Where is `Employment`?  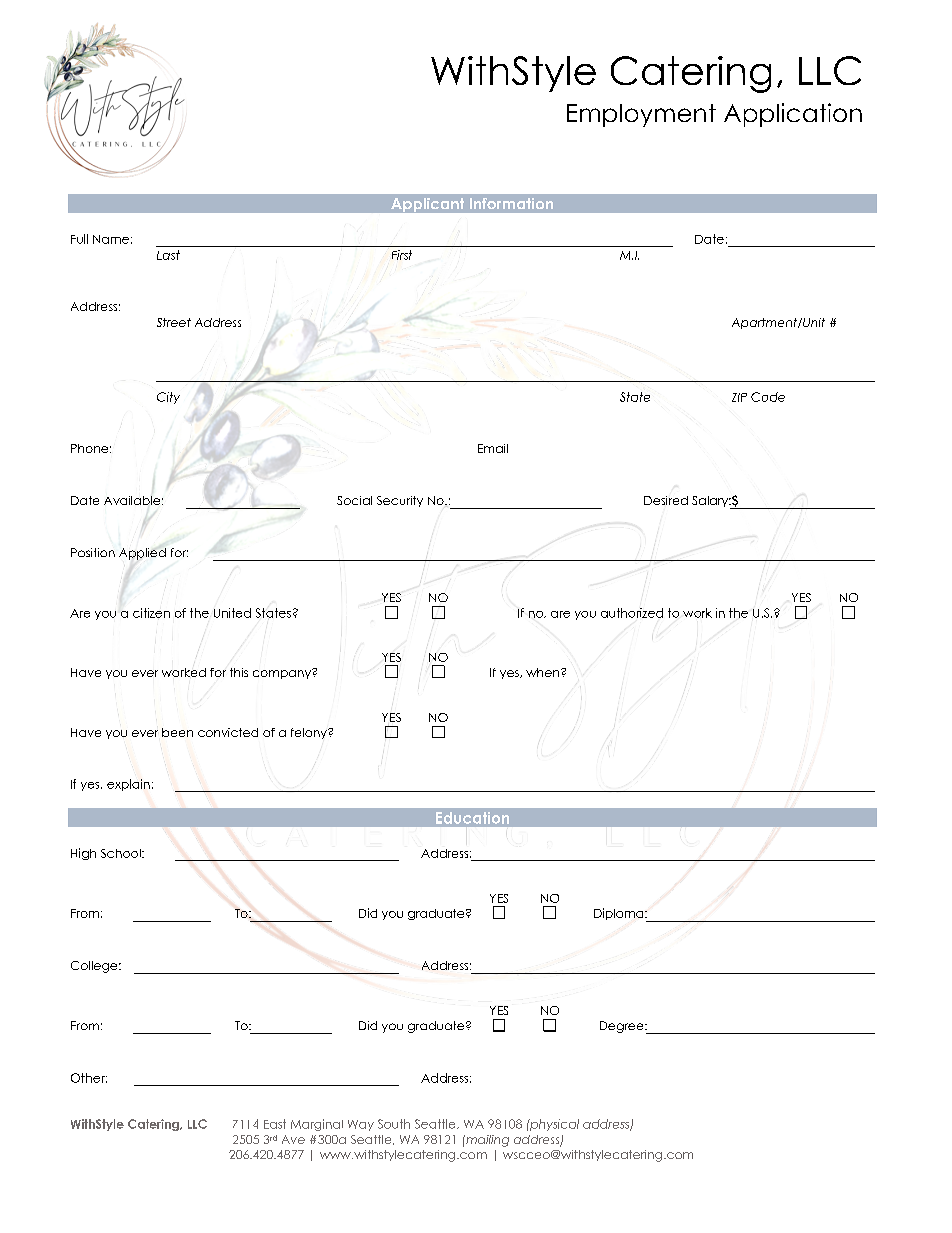 Employment is located at coordinates (641, 115).
